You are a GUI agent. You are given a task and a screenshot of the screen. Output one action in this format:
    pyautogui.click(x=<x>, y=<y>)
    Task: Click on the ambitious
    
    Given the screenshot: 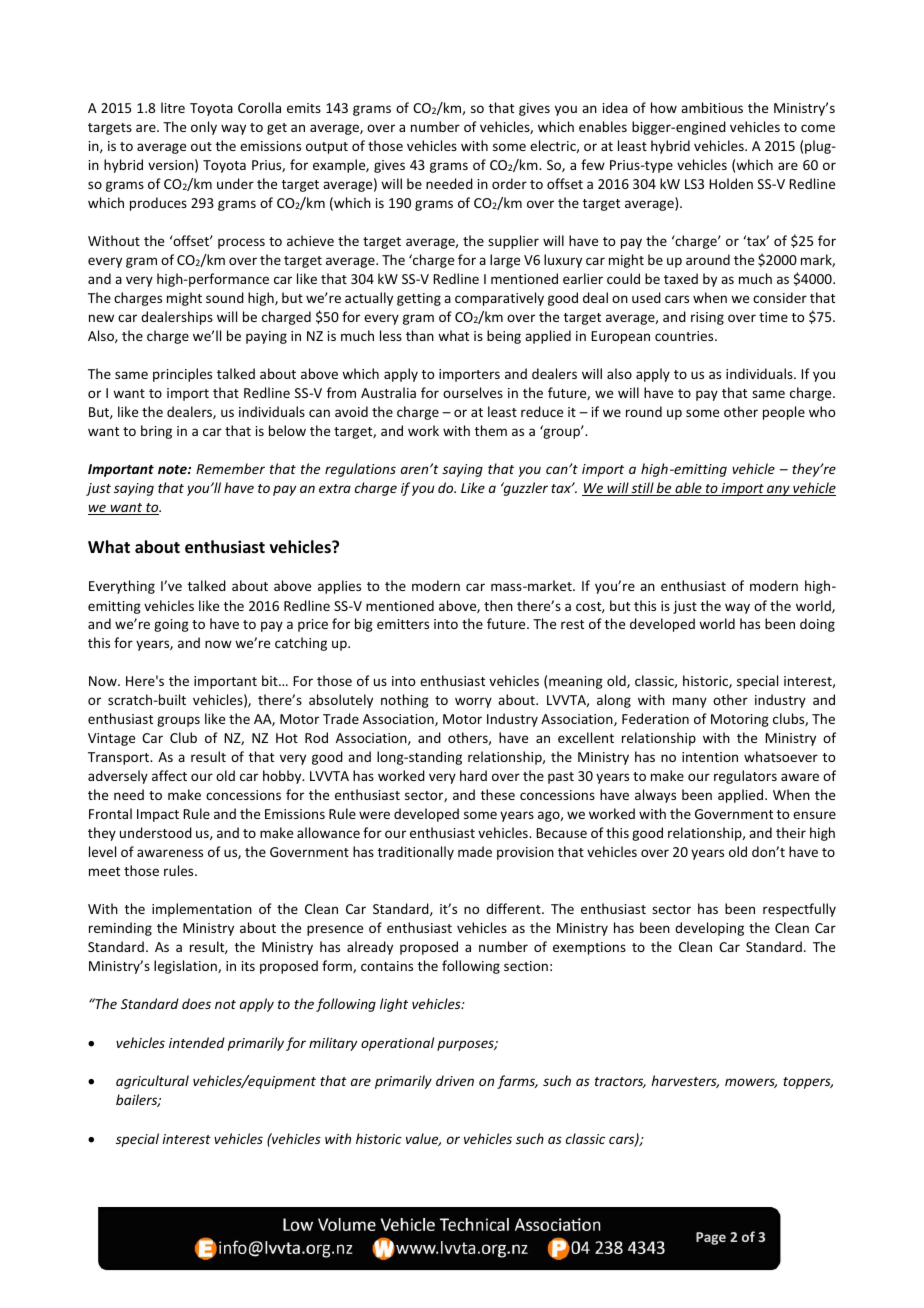 What is the action you would take?
    pyautogui.click(x=712, y=107)
